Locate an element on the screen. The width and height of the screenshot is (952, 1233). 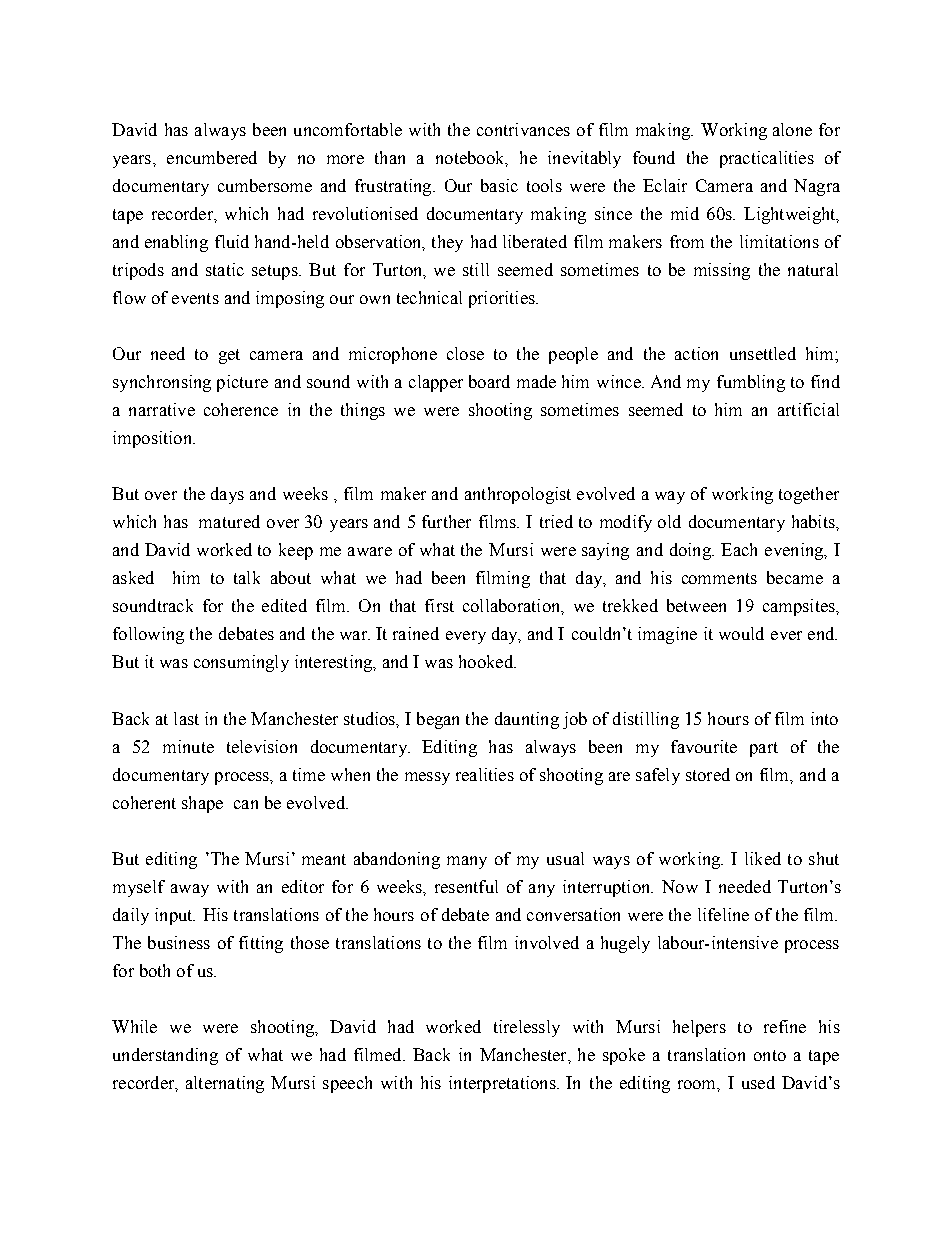
interpretations is located at coordinates (503, 1084).
